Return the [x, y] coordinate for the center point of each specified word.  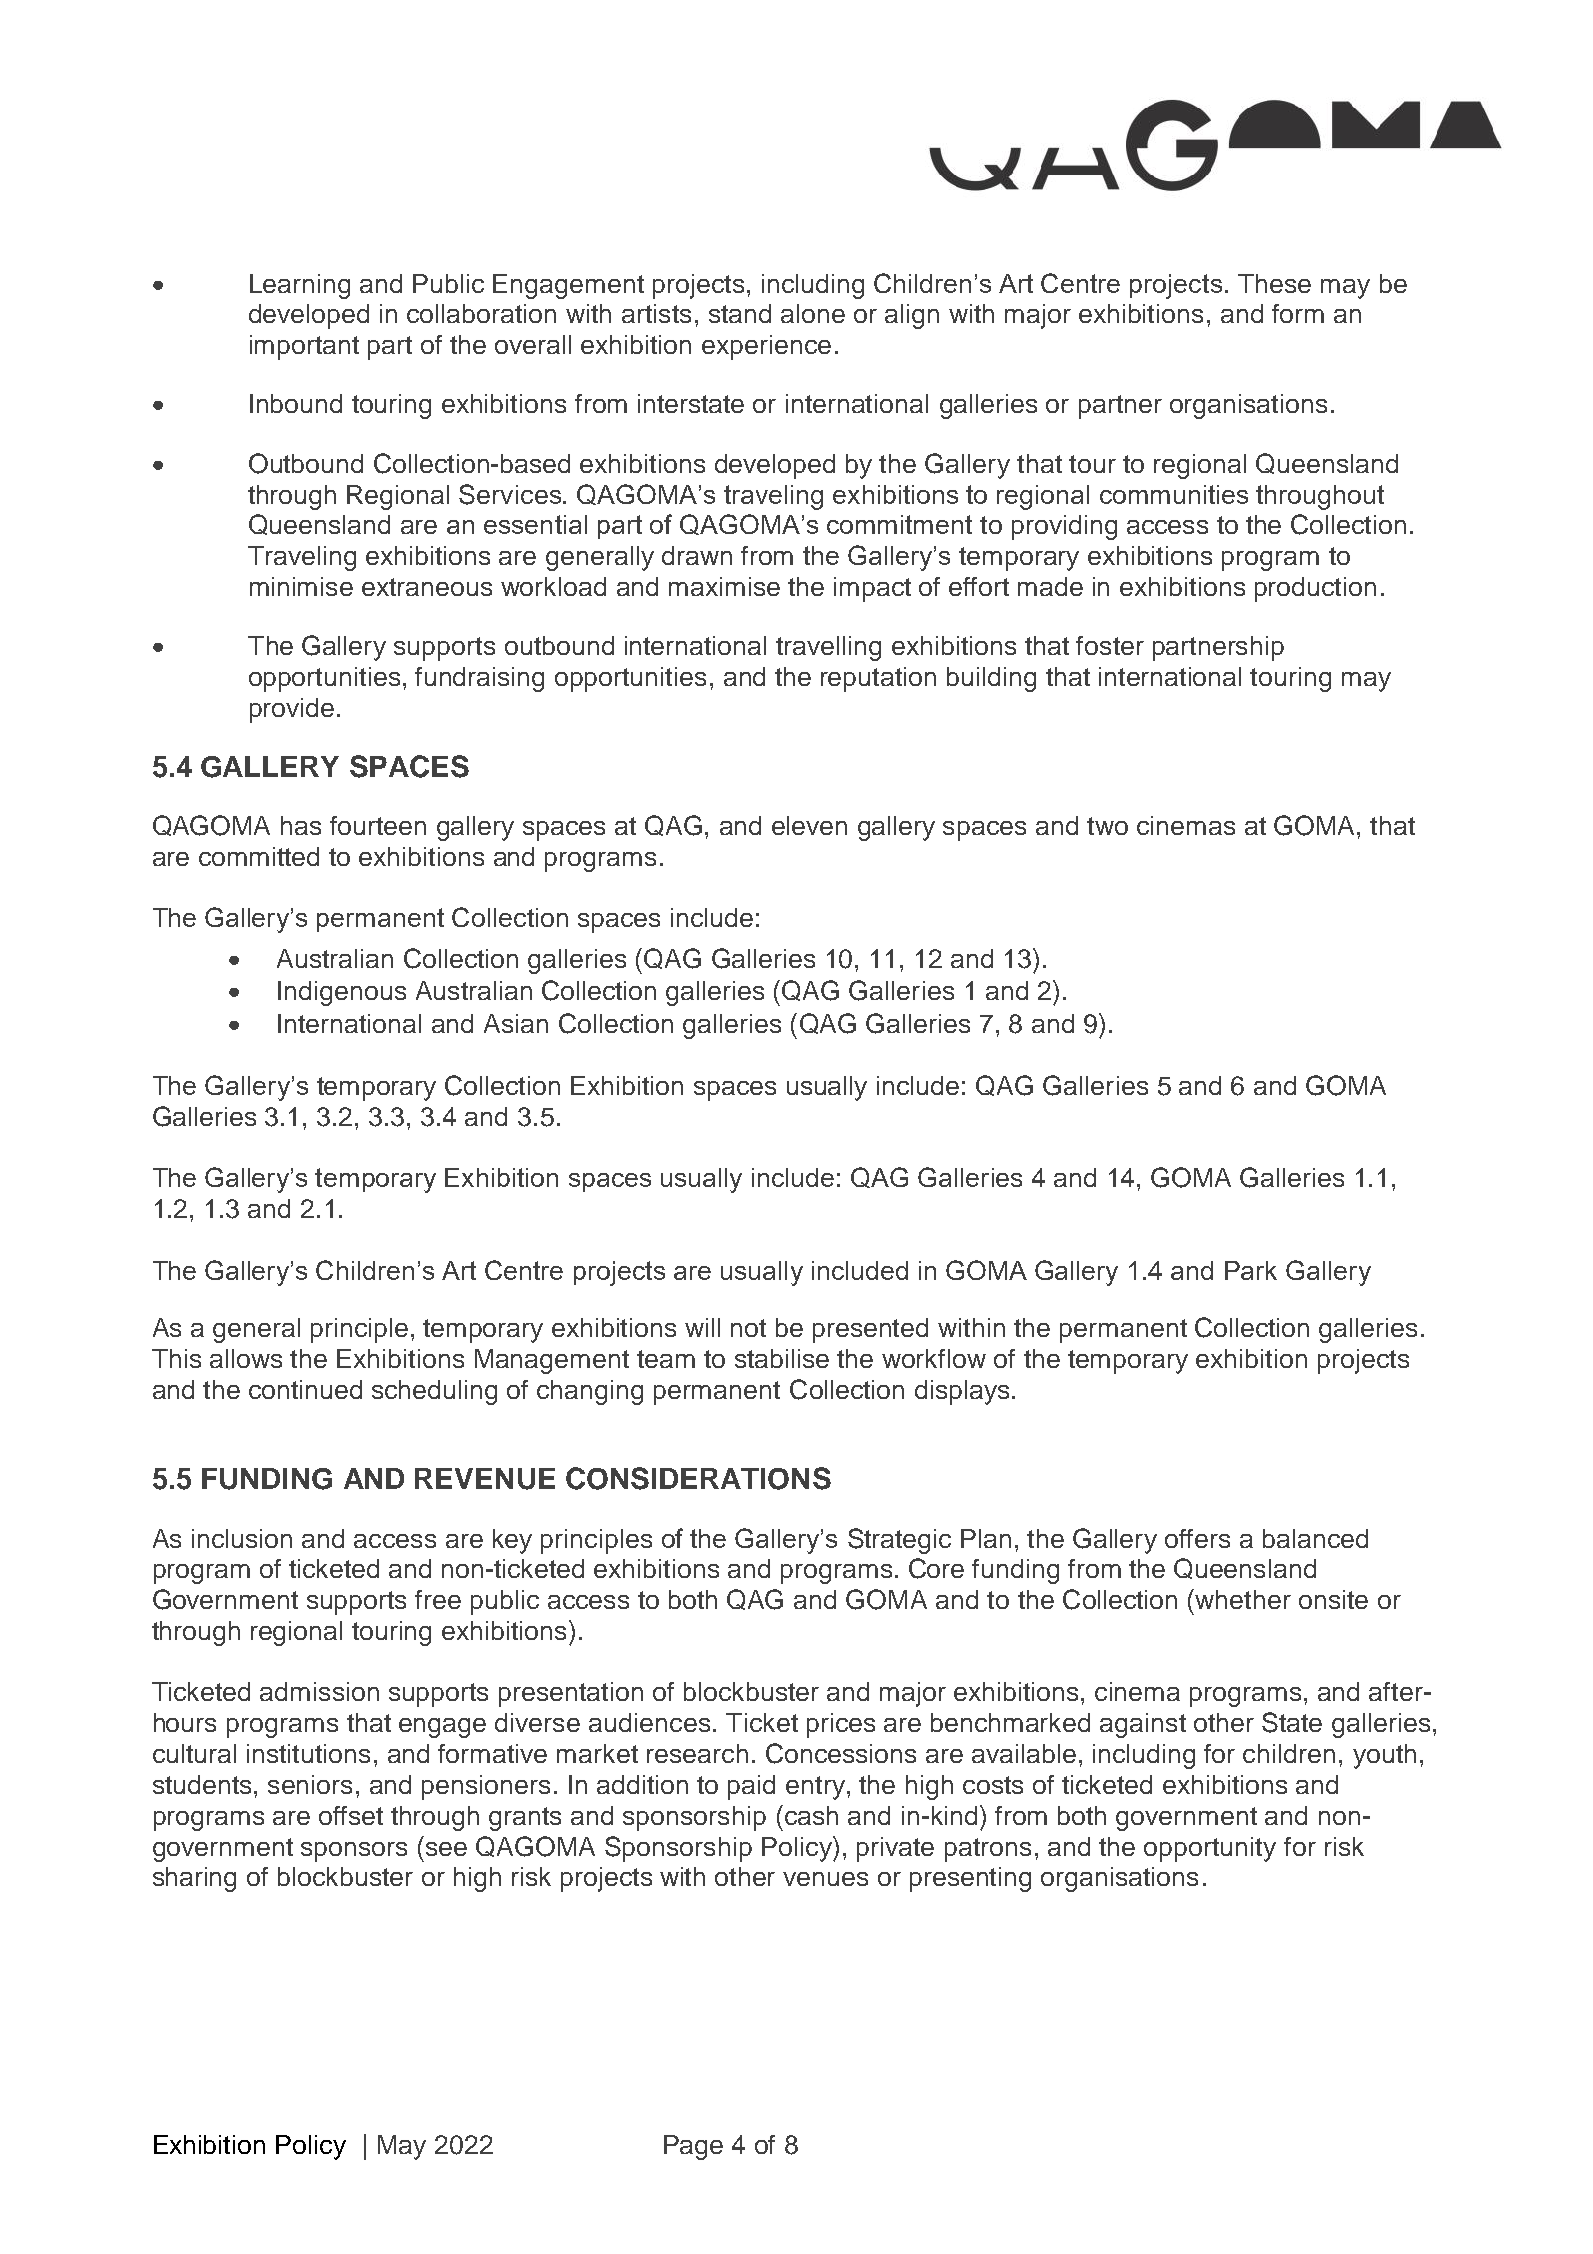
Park [1251, 1270]
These [1274, 283]
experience [766, 347]
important [304, 347]
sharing [194, 1879]
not [748, 1328]
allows [246, 1358]
